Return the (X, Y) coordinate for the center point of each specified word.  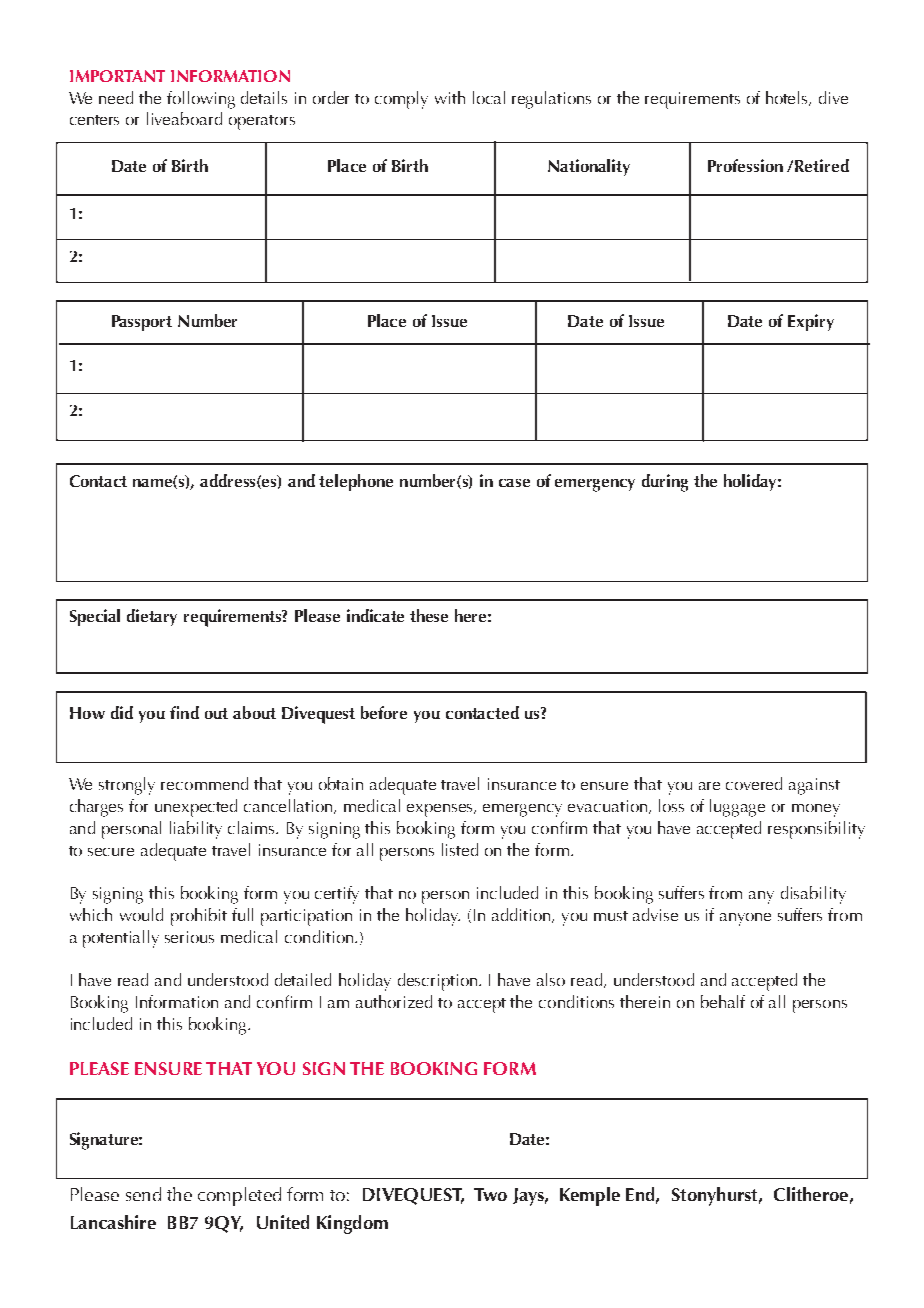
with (450, 97)
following (201, 100)
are (709, 786)
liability (196, 830)
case (514, 483)
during (665, 483)
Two (490, 1194)
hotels (788, 98)
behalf (723, 1001)
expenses (441, 810)
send (143, 1194)
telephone (356, 482)
